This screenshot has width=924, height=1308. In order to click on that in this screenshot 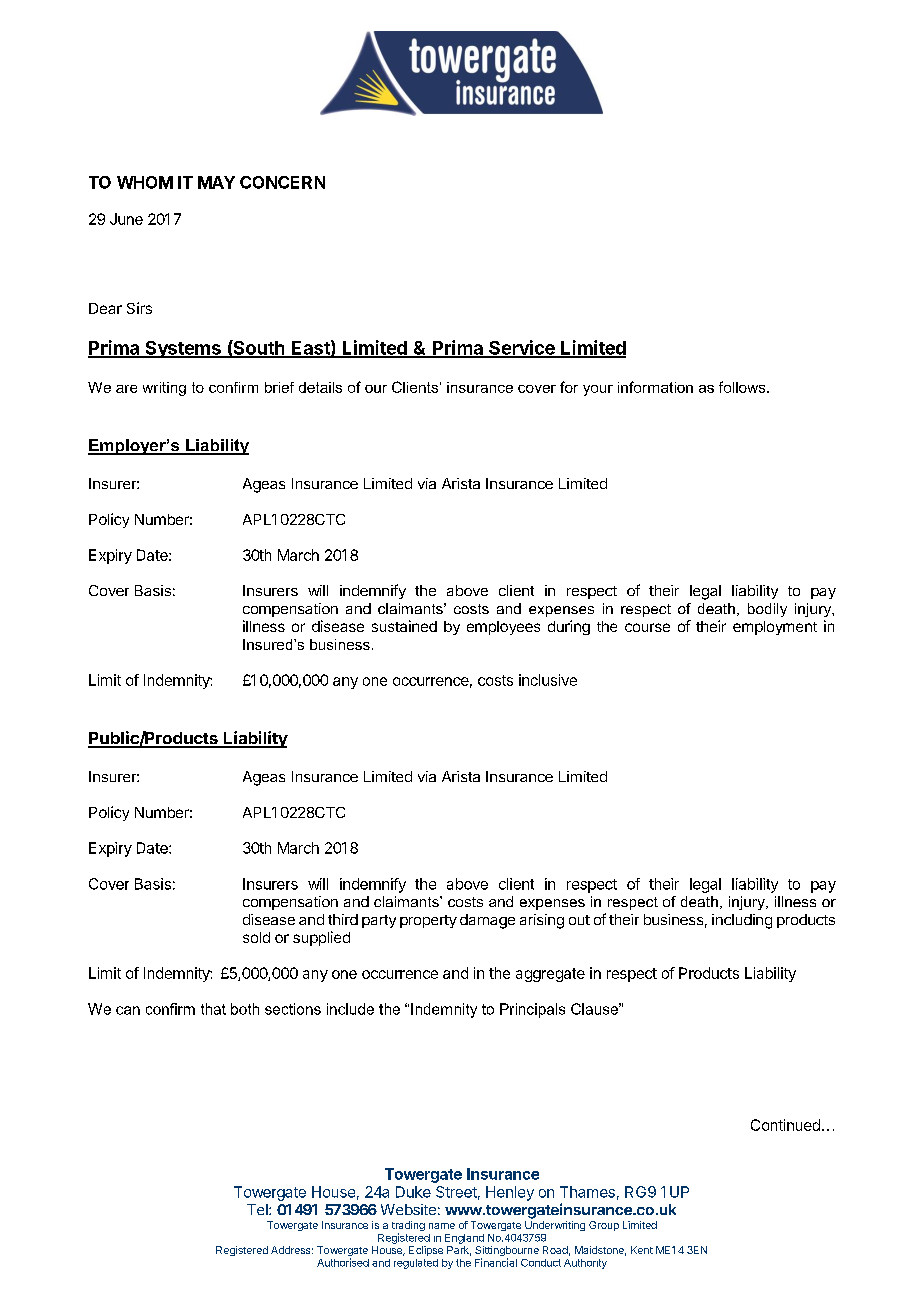, I will do `click(213, 1009)`.
